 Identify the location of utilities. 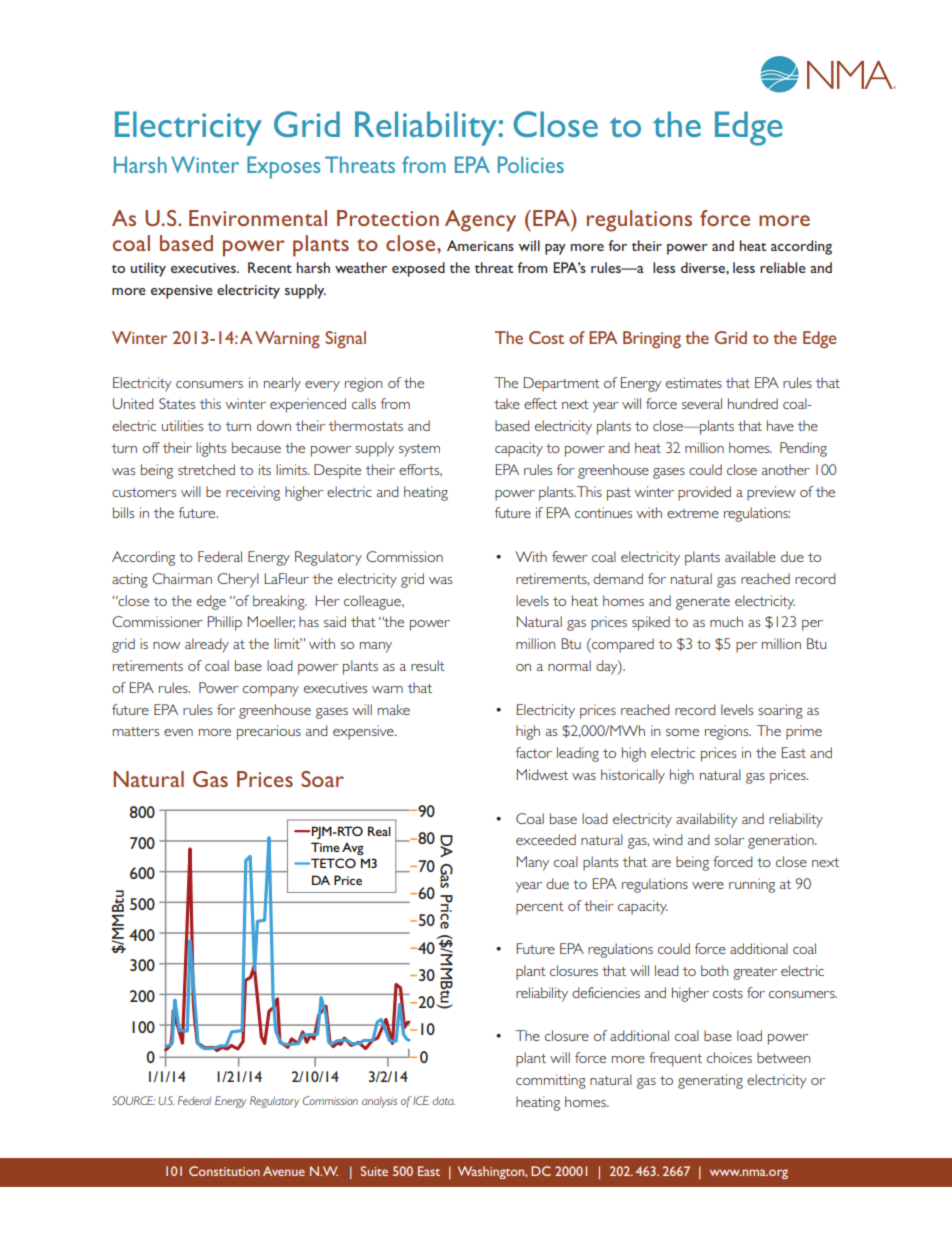
(182, 425).
